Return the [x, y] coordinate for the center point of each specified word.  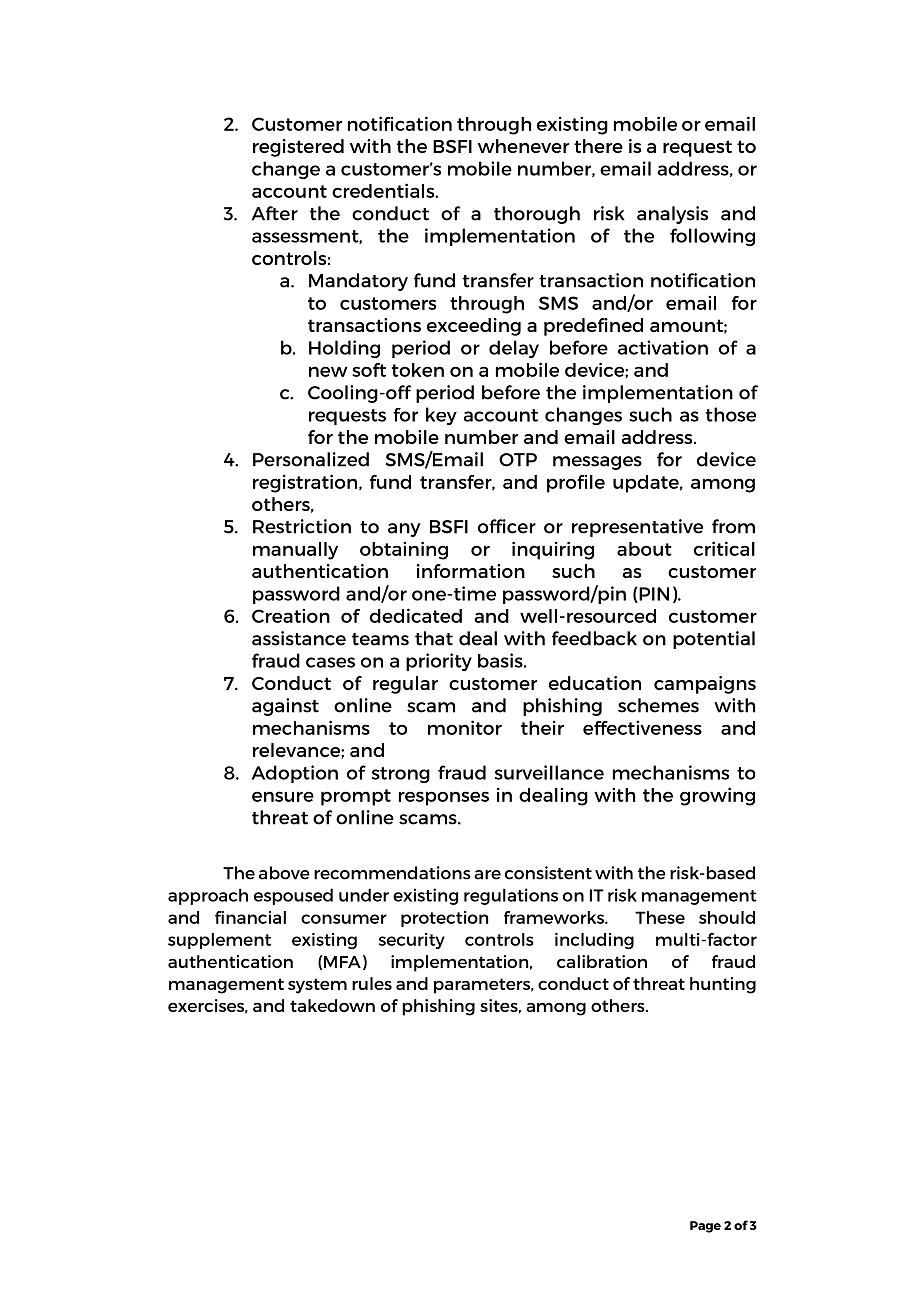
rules [372, 983]
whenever [523, 146]
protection [444, 919]
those [731, 414]
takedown [332, 1005]
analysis [672, 215]
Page [705, 1227]
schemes [658, 705]
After [275, 213]
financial [250, 917]
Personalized [311, 459]
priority [439, 662]
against [285, 707]
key [441, 416]
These [660, 917]
